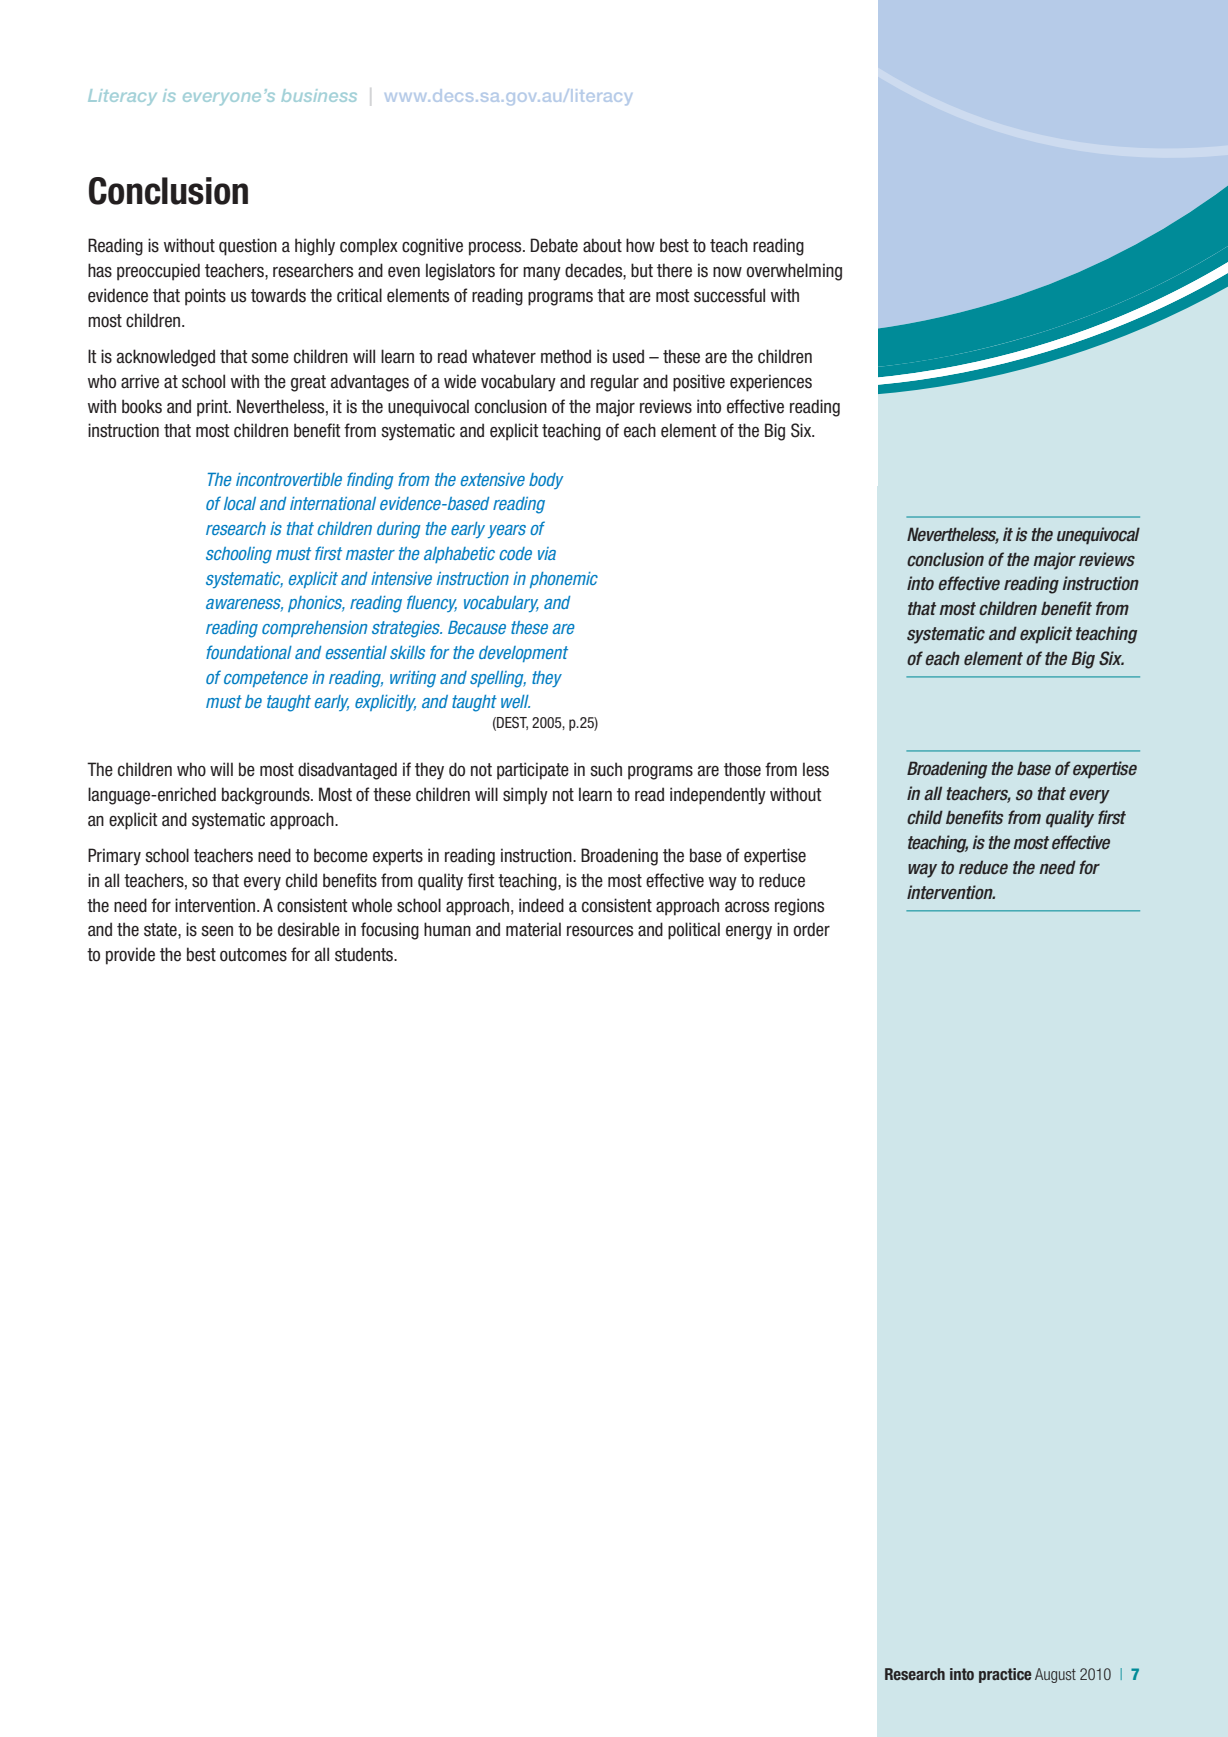  I want to click on competence, so click(266, 679).
